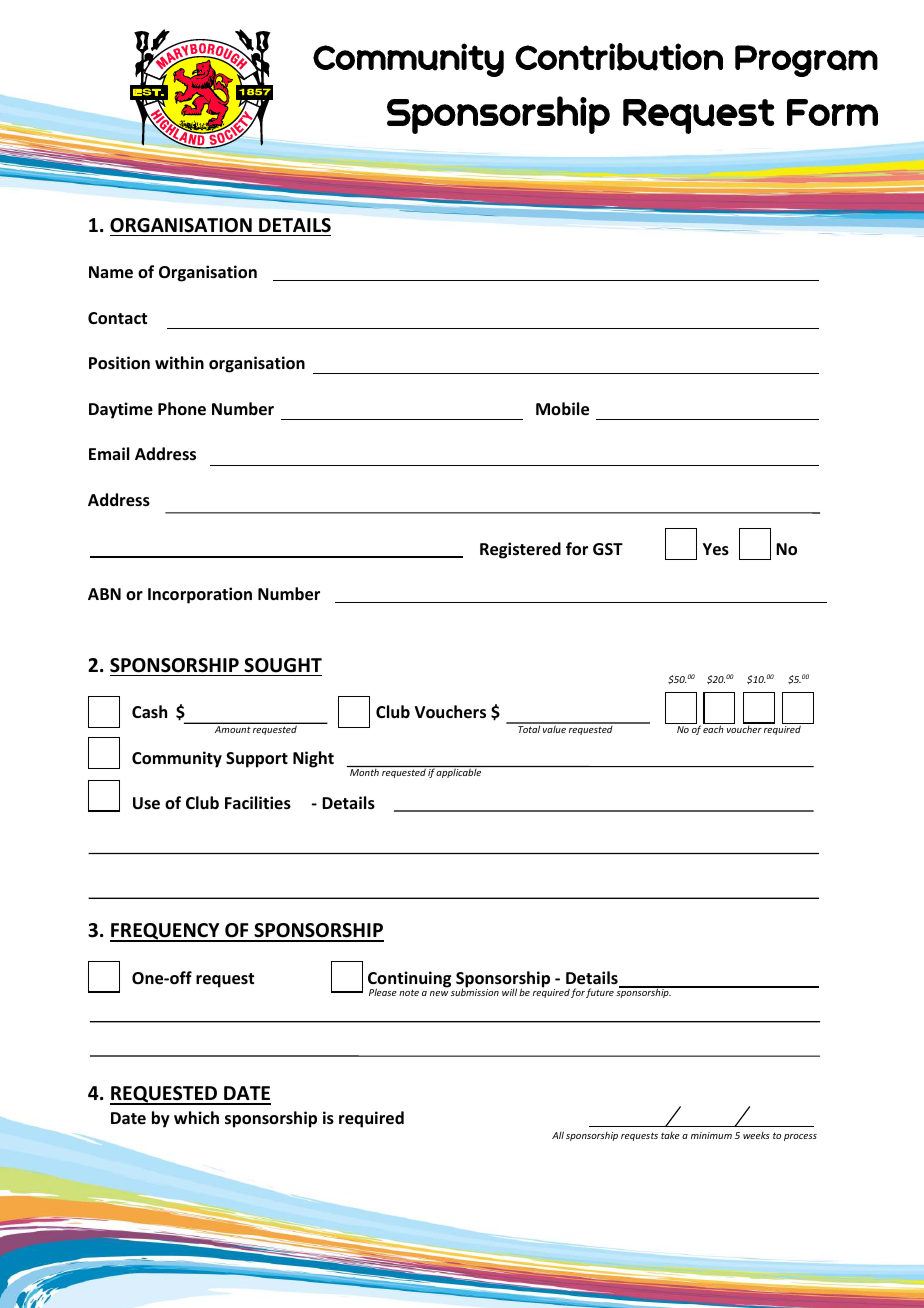  What do you see at coordinates (196, 1117) in the screenshot?
I see `which` at bounding box center [196, 1117].
